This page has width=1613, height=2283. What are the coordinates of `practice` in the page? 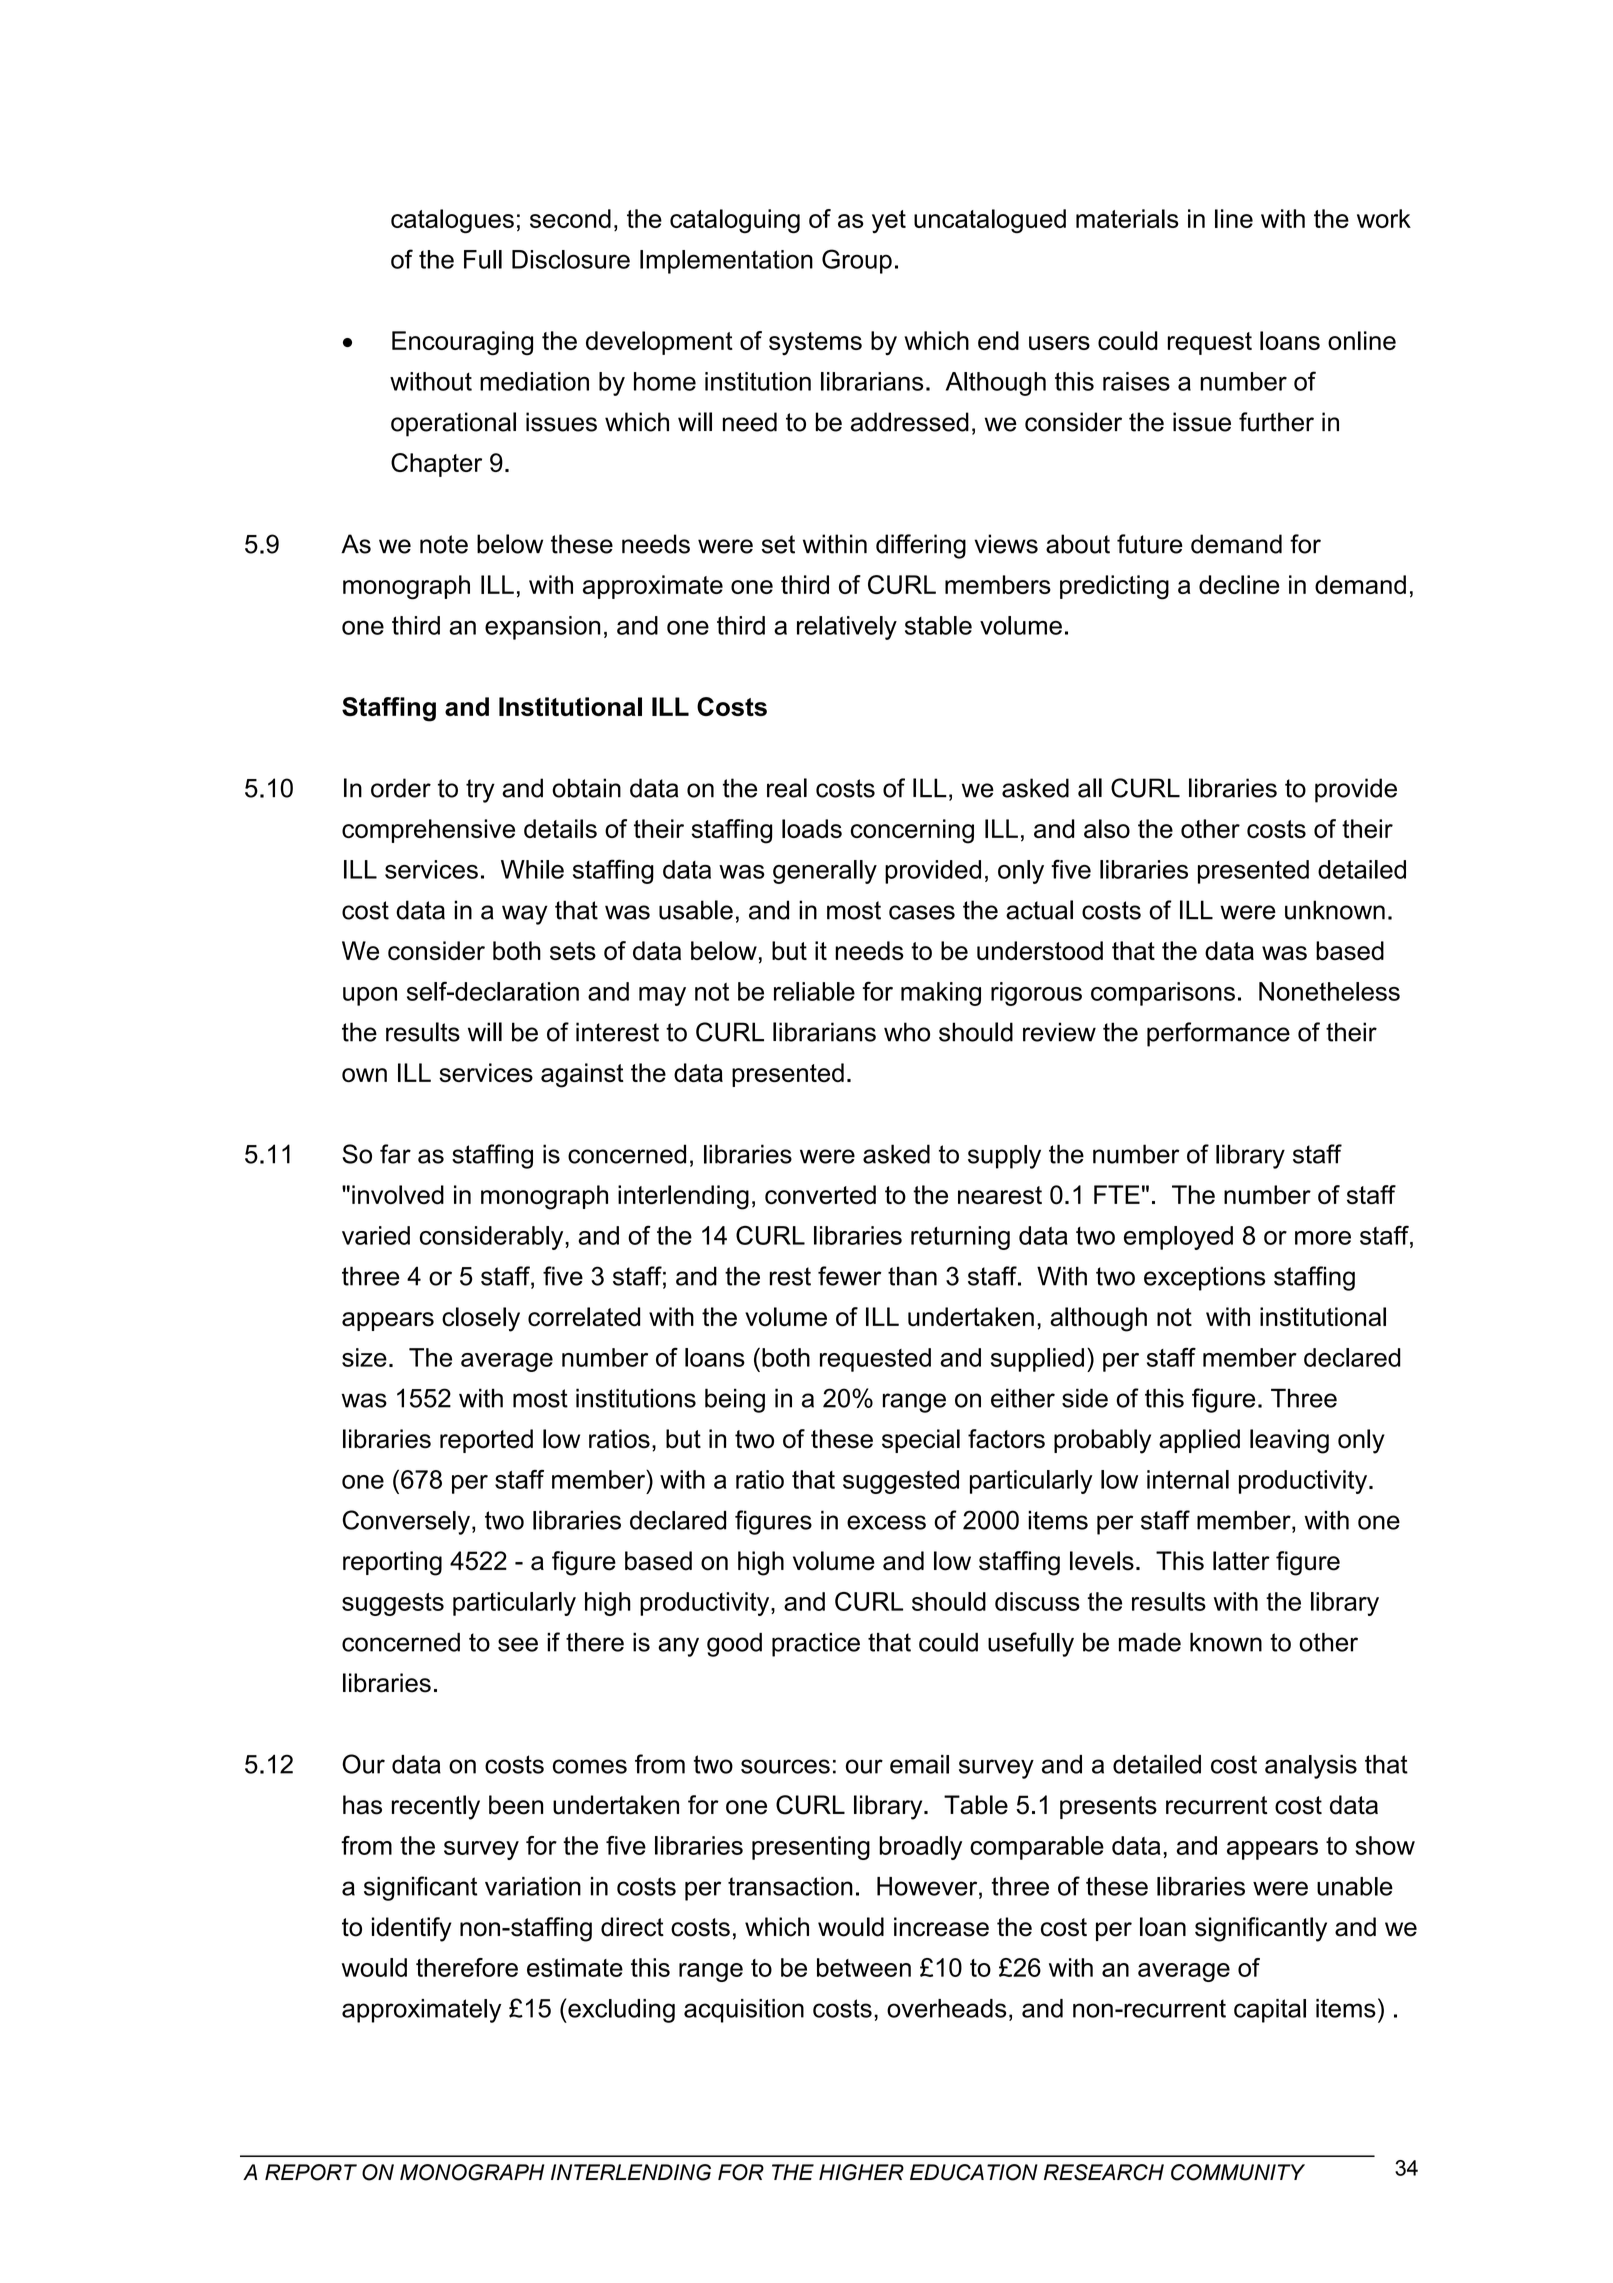 It's located at (816, 1645).
